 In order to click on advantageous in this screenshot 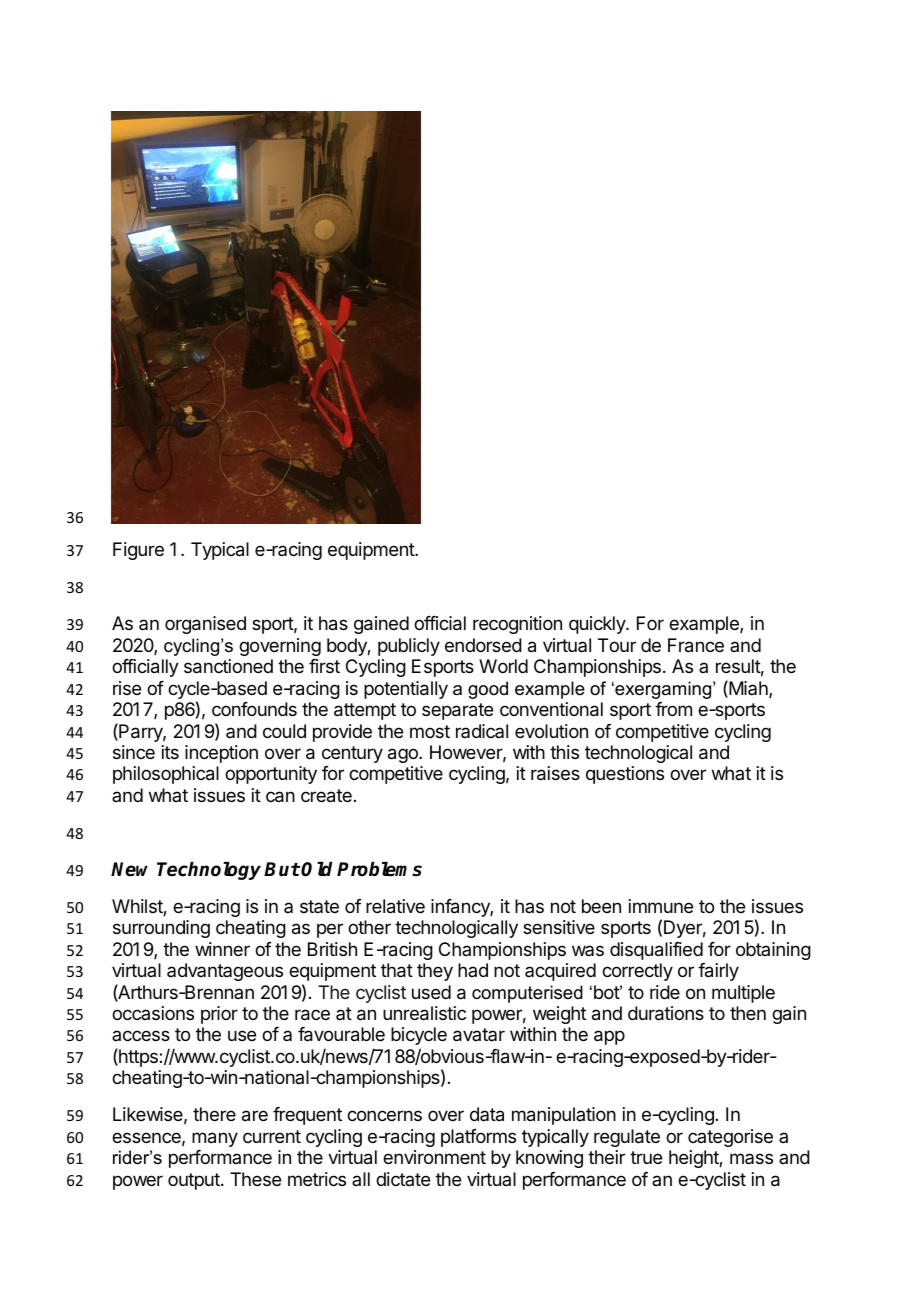, I will do `click(225, 972)`.
